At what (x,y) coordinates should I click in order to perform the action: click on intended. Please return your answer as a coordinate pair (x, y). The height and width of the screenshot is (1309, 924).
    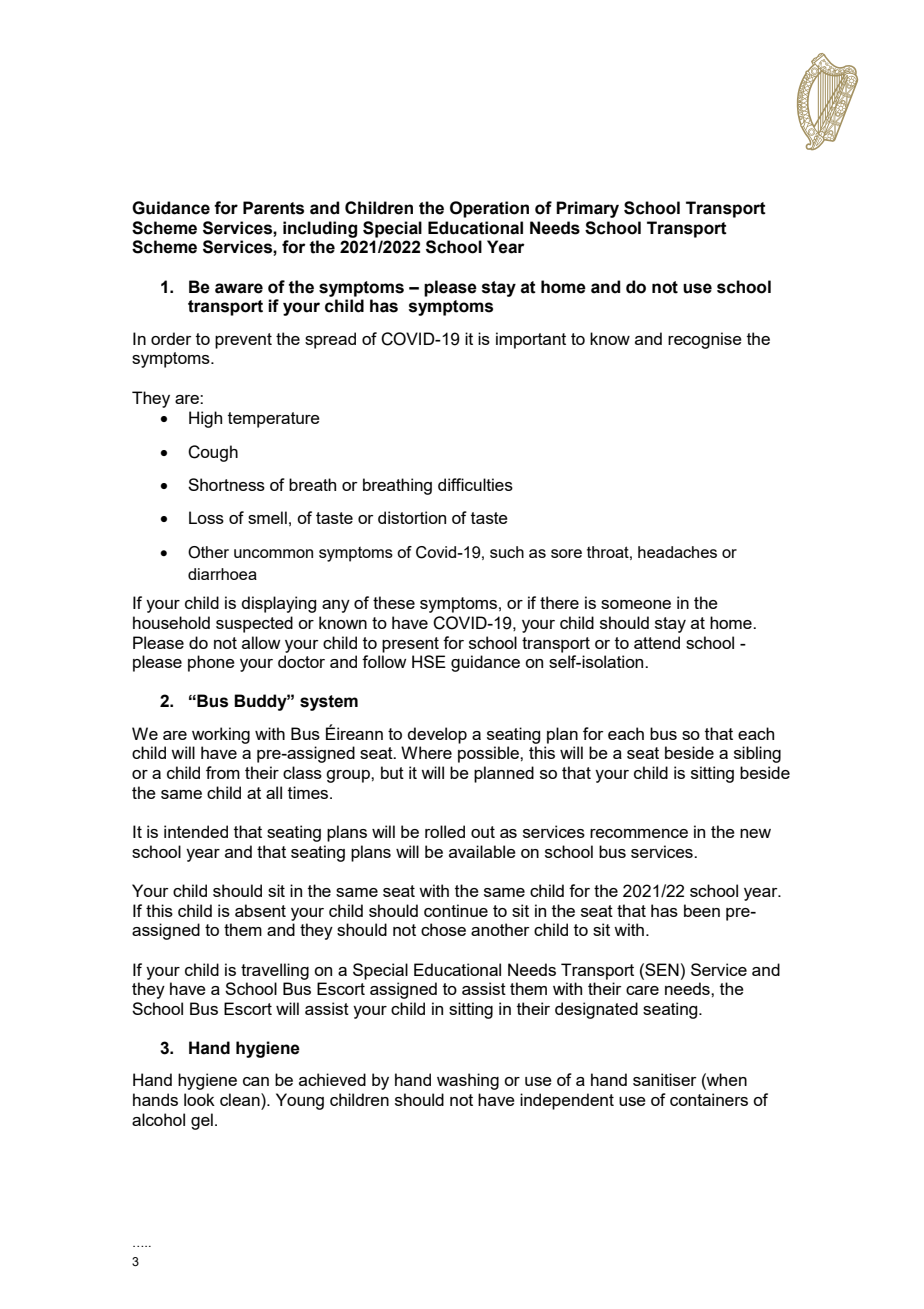
    Looking at the image, I should click on (196, 831).
